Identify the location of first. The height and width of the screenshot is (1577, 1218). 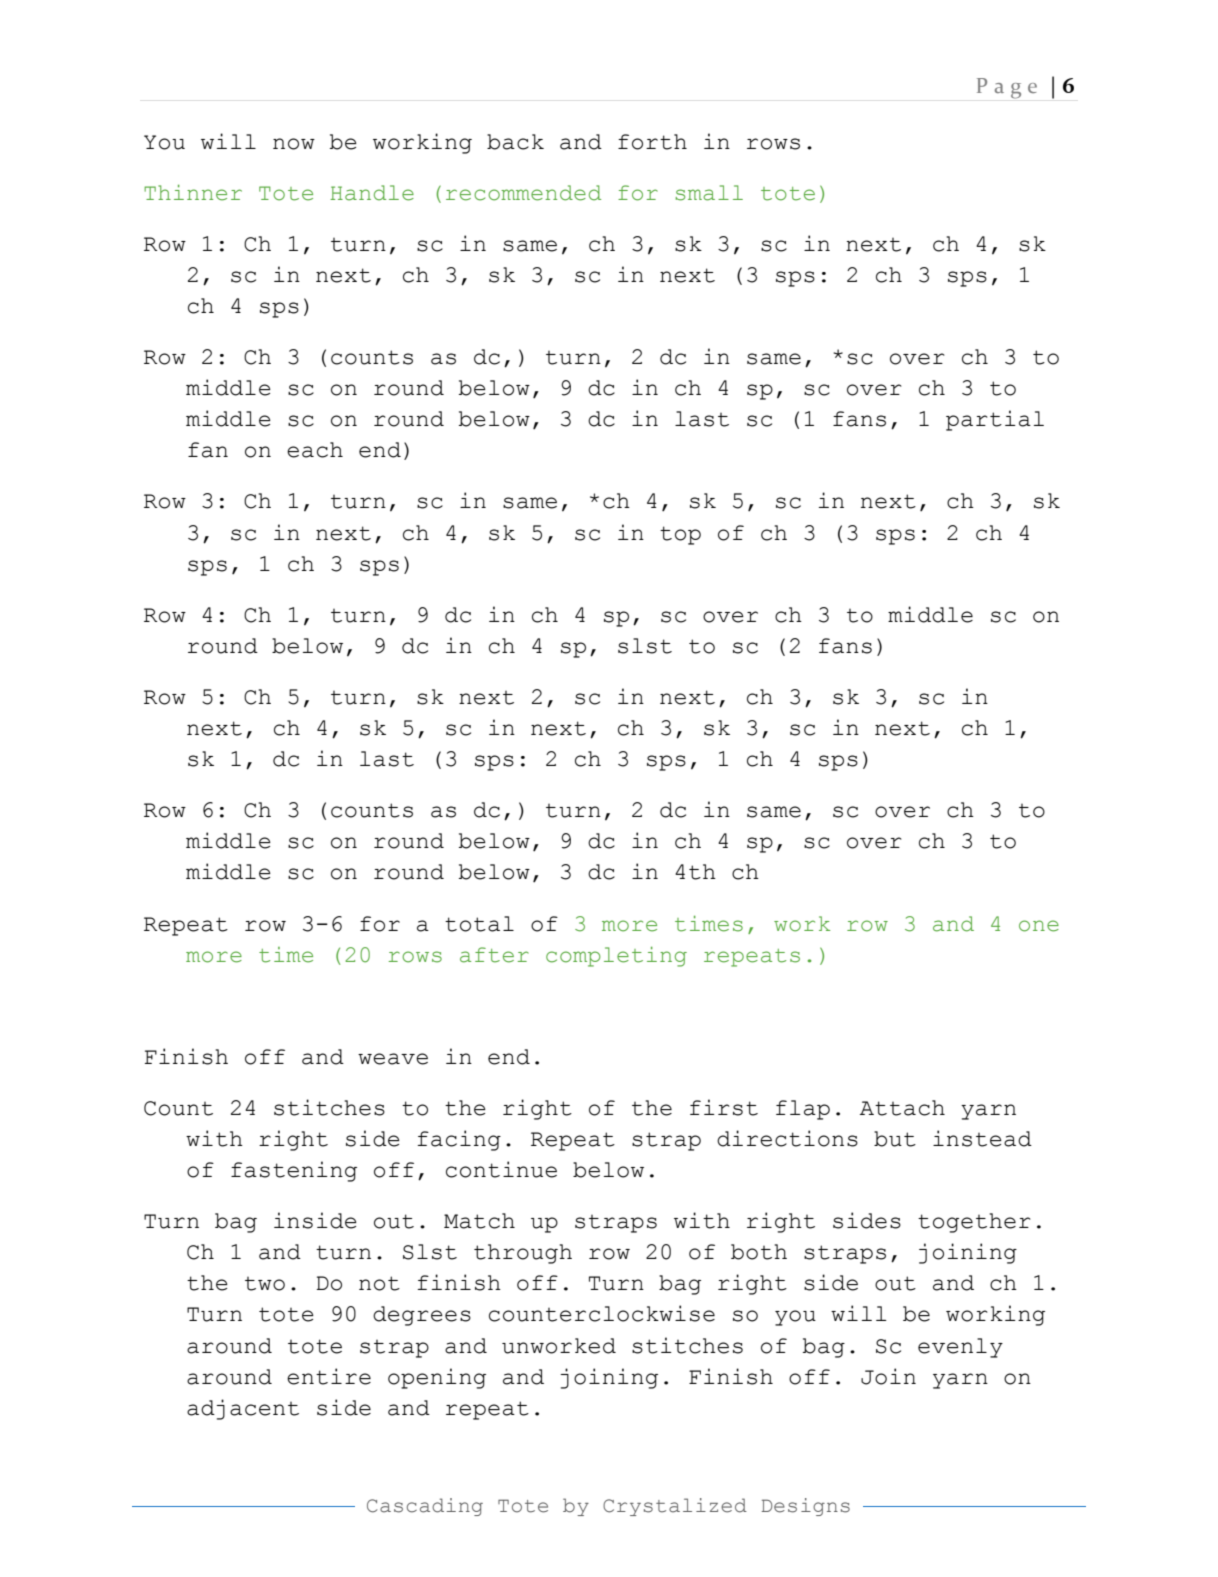
(724, 1107).
